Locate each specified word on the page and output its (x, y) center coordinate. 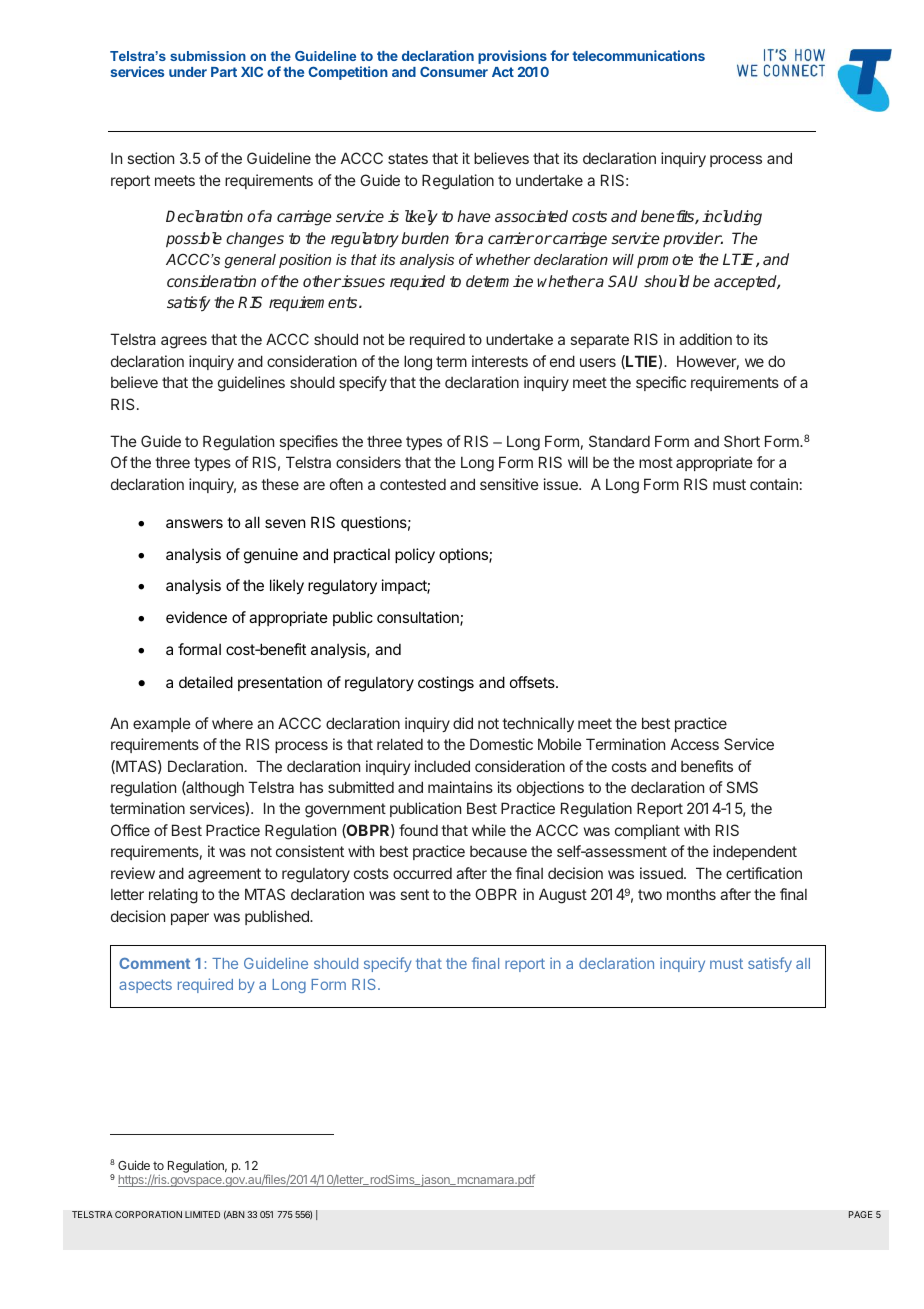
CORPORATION (148, 1214)
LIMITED (202, 1214)
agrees (184, 342)
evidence (196, 617)
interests (500, 361)
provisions (512, 58)
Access (695, 744)
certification (764, 873)
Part (224, 72)
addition (705, 339)
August (563, 896)
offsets (533, 682)
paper (190, 919)
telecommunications (638, 55)
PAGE (860, 1214)
